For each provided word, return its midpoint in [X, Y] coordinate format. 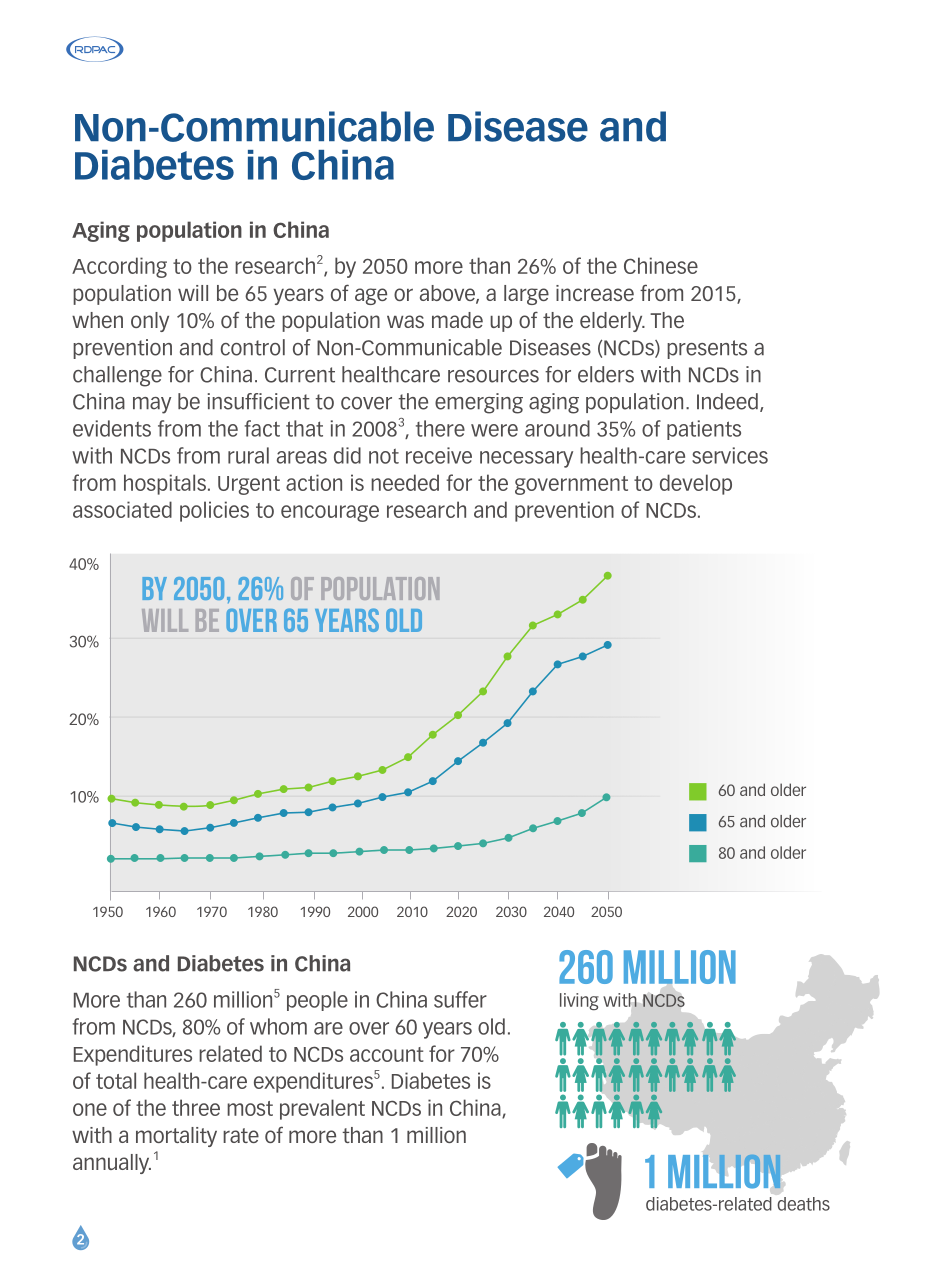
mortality [176, 1137]
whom [278, 1026]
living [579, 1001]
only [150, 322]
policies [214, 511]
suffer [460, 999]
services [730, 455]
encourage [330, 513]
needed [405, 482]
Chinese [661, 265]
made [457, 320]
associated [122, 509]
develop [696, 484]
